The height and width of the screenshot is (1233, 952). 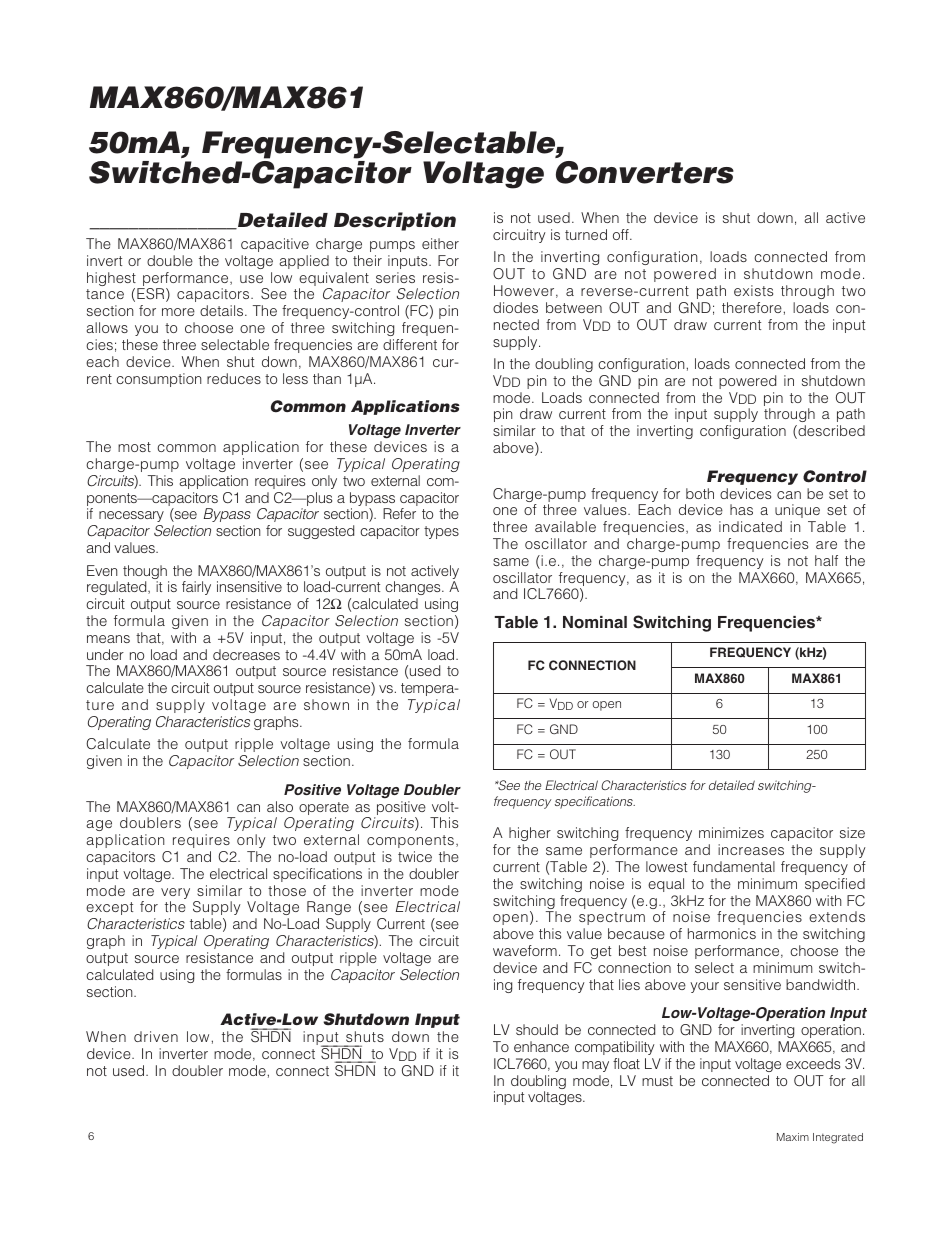 What do you see at coordinates (734, 866) in the screenshot?
I see `fundamental` at bounding box center [734, 866].
